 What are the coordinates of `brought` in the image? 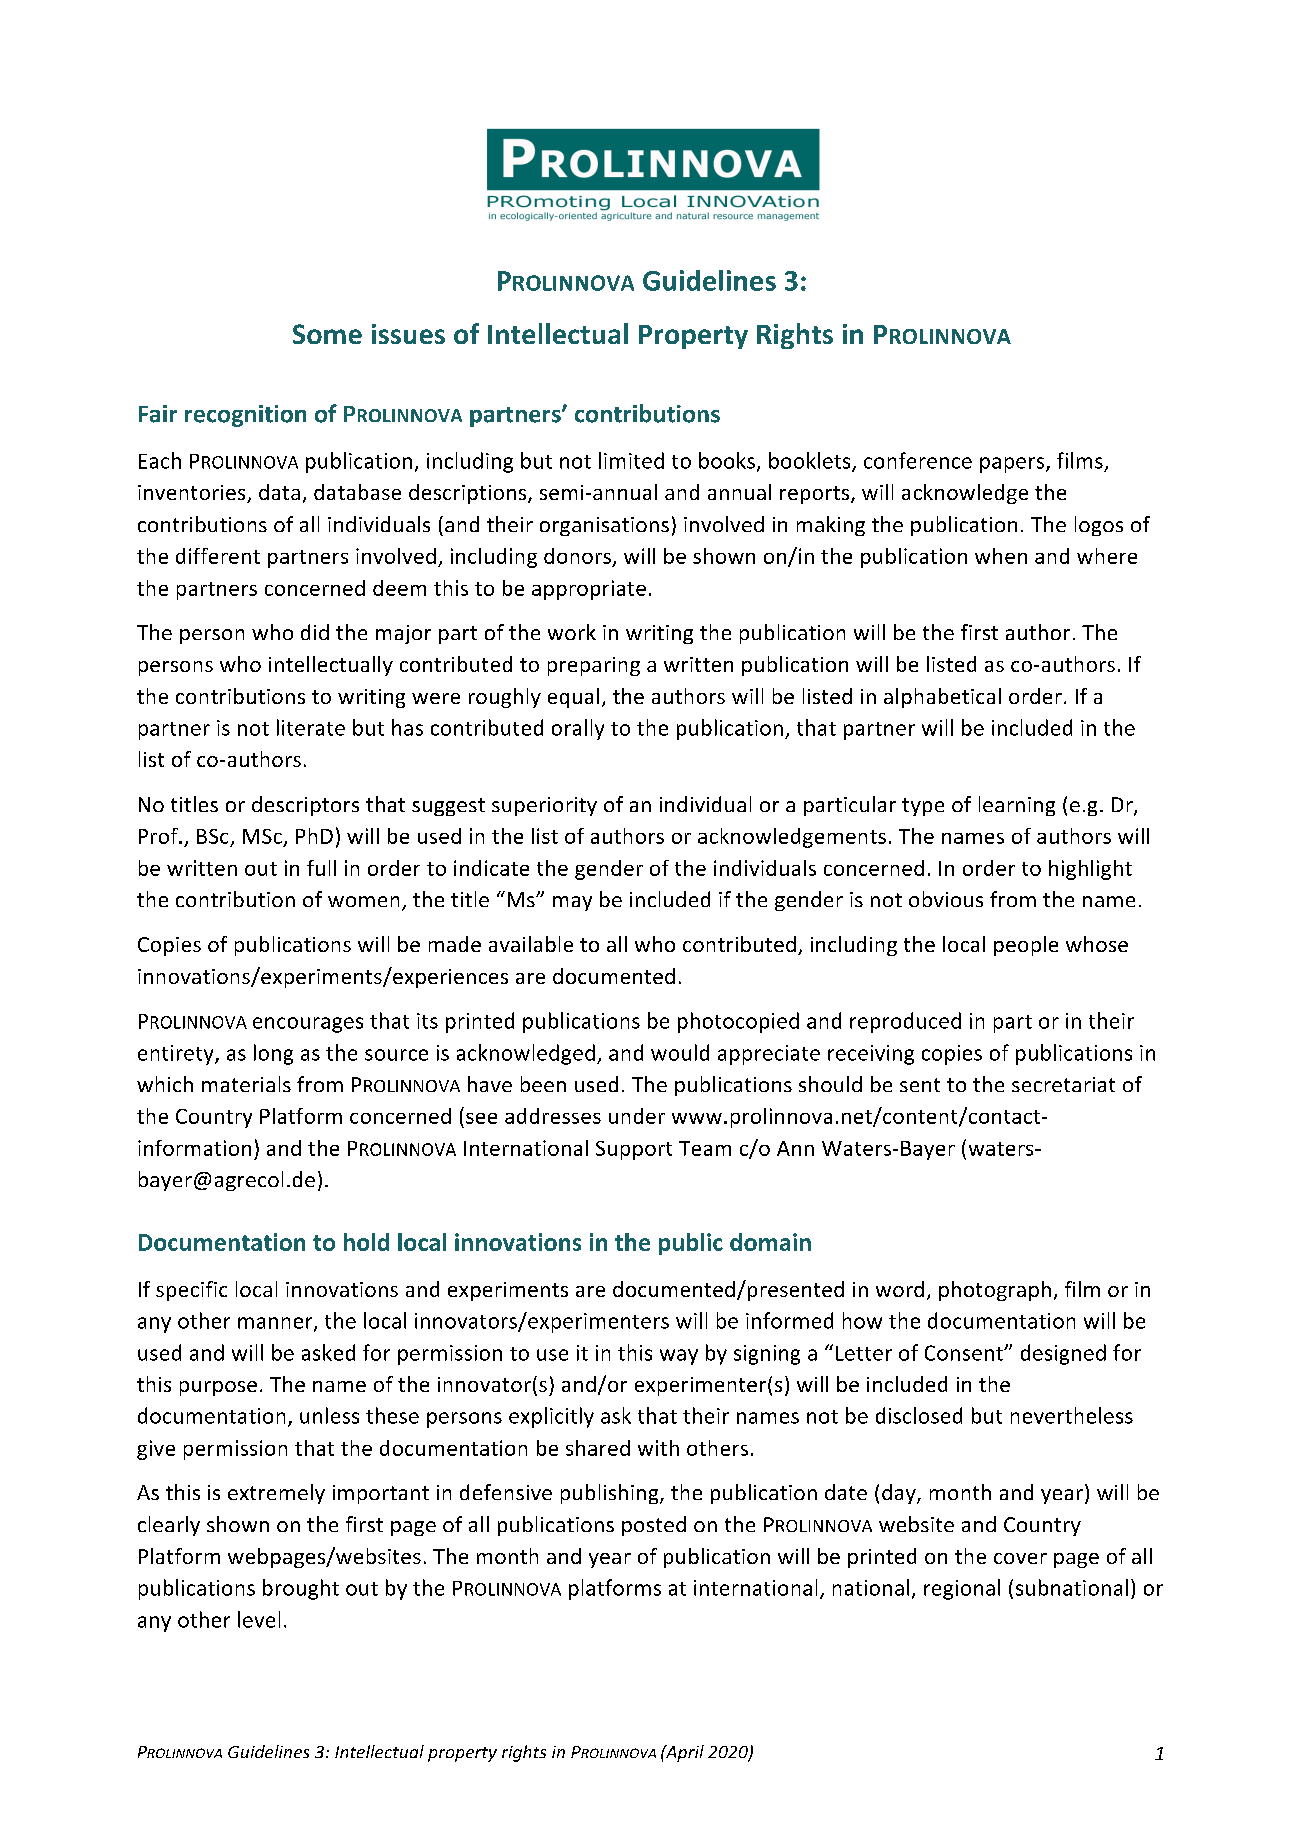 It's located at (301, 1589).
